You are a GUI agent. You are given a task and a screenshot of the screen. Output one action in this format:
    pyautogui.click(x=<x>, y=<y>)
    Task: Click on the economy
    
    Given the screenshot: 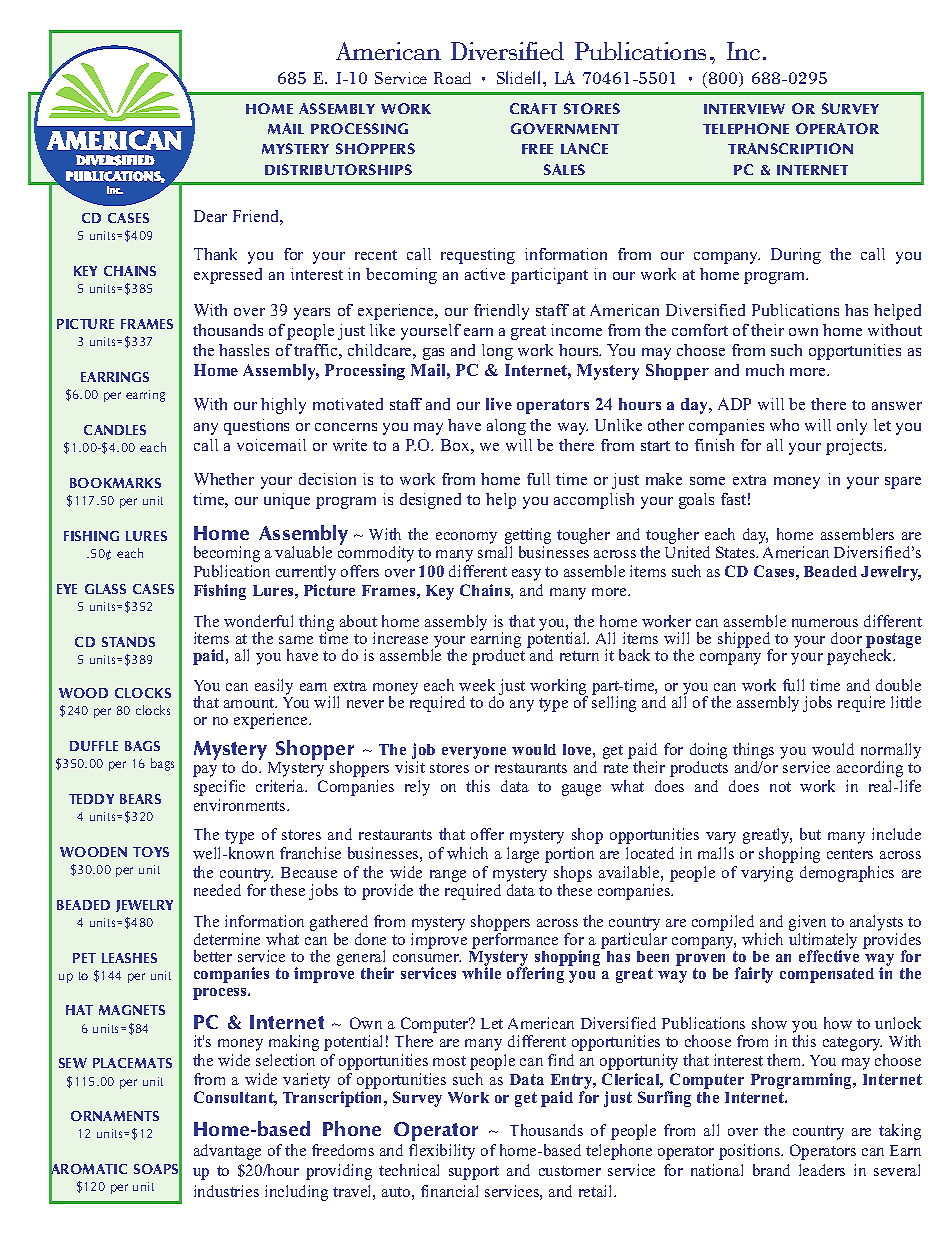 What is the action you would take?
    pyautogui.click(x=466, y=538)
